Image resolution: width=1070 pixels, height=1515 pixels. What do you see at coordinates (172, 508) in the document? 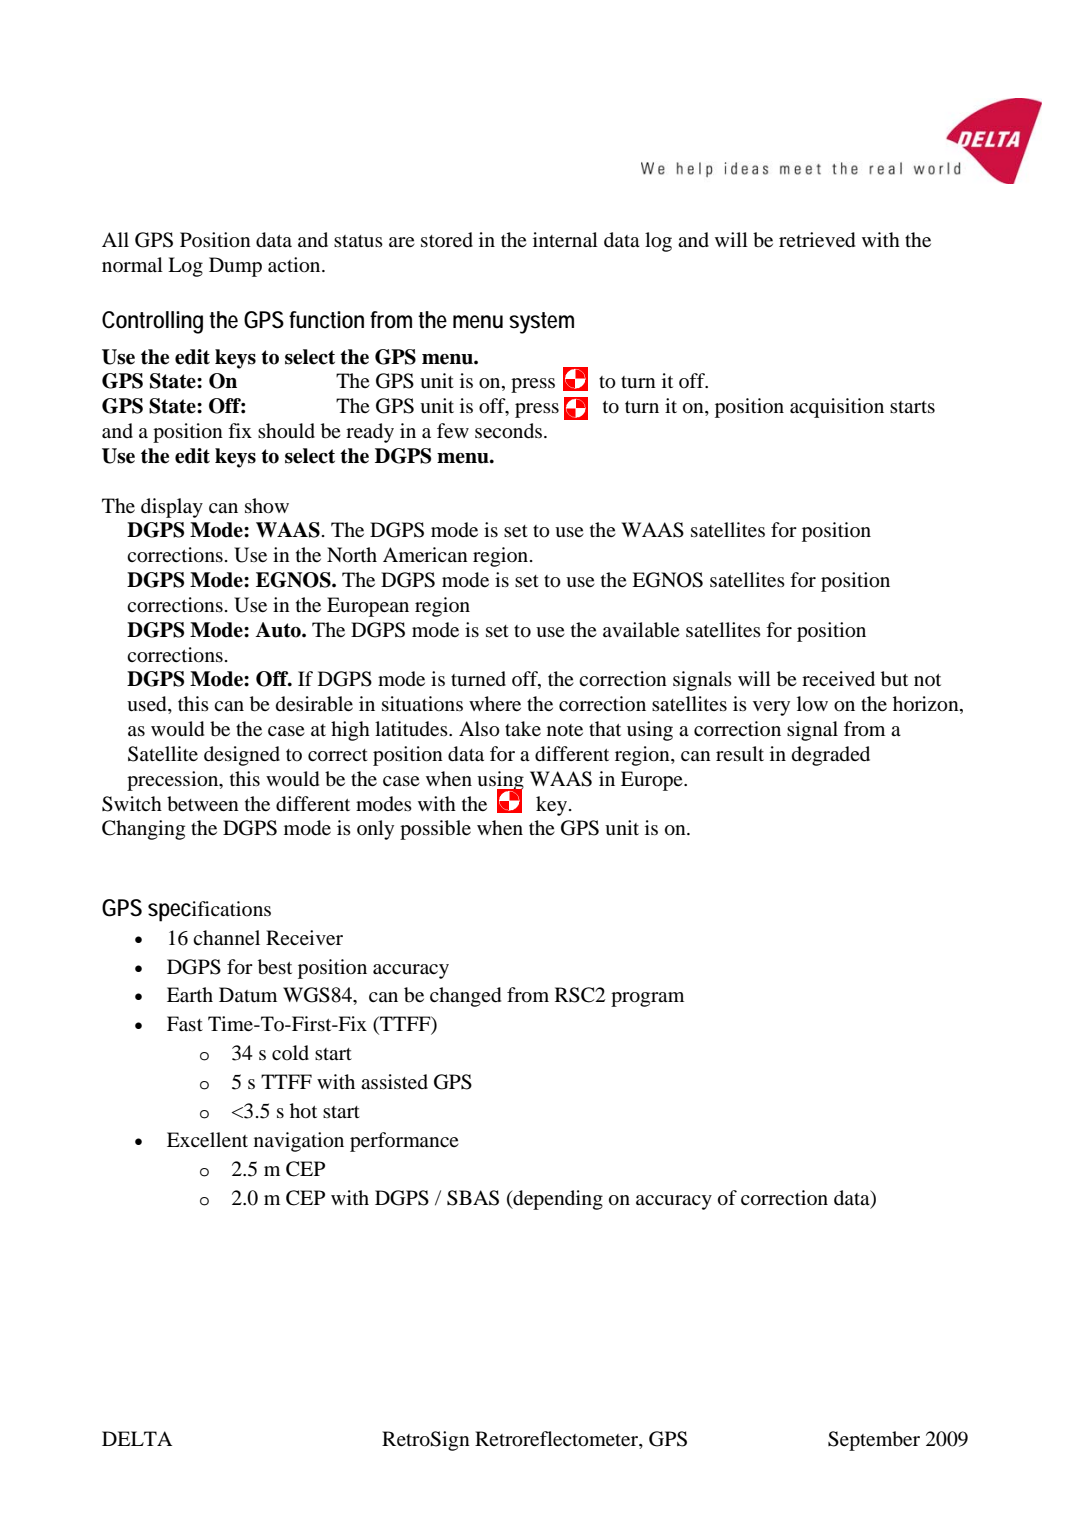
I see `display` at bounding box center [172, 508].
